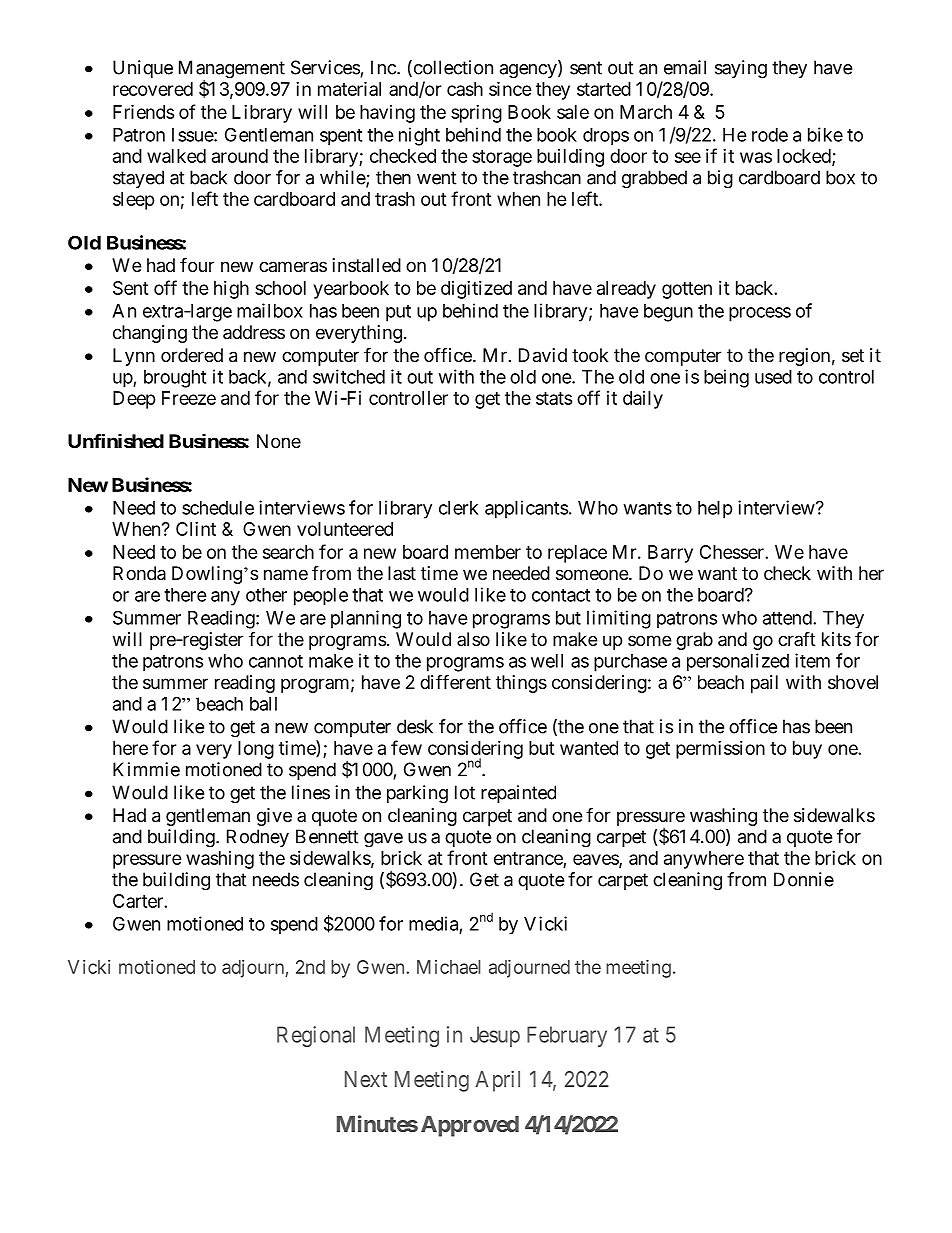 This screenshot has height=1233, width=952. What do you see at coordinates (366, 1079) in the screenshot?
I see `Next` at bounding box center [366, 1079].
